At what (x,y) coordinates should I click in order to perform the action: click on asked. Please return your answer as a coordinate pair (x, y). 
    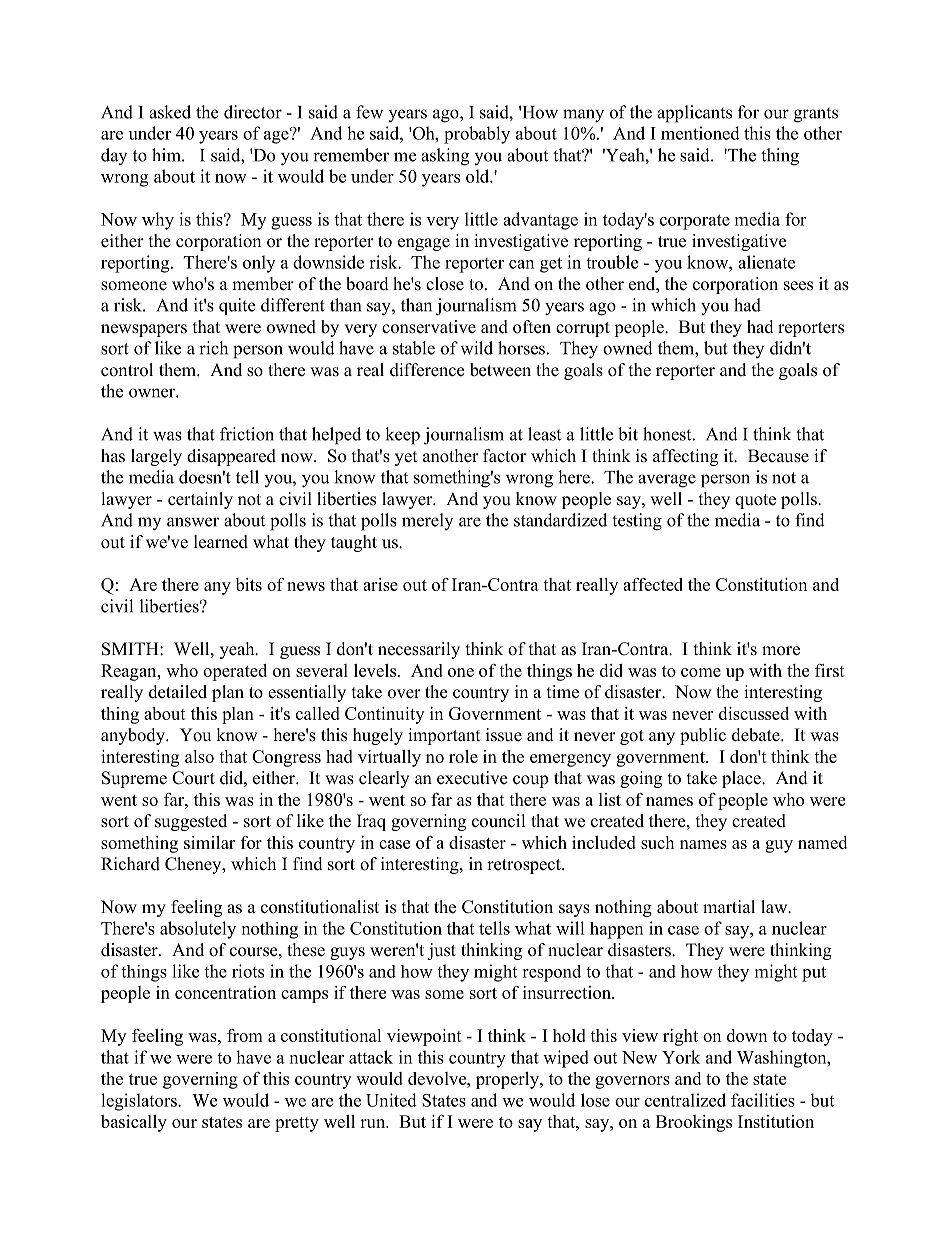
    Looking at the image, I should click on (170, 112).
